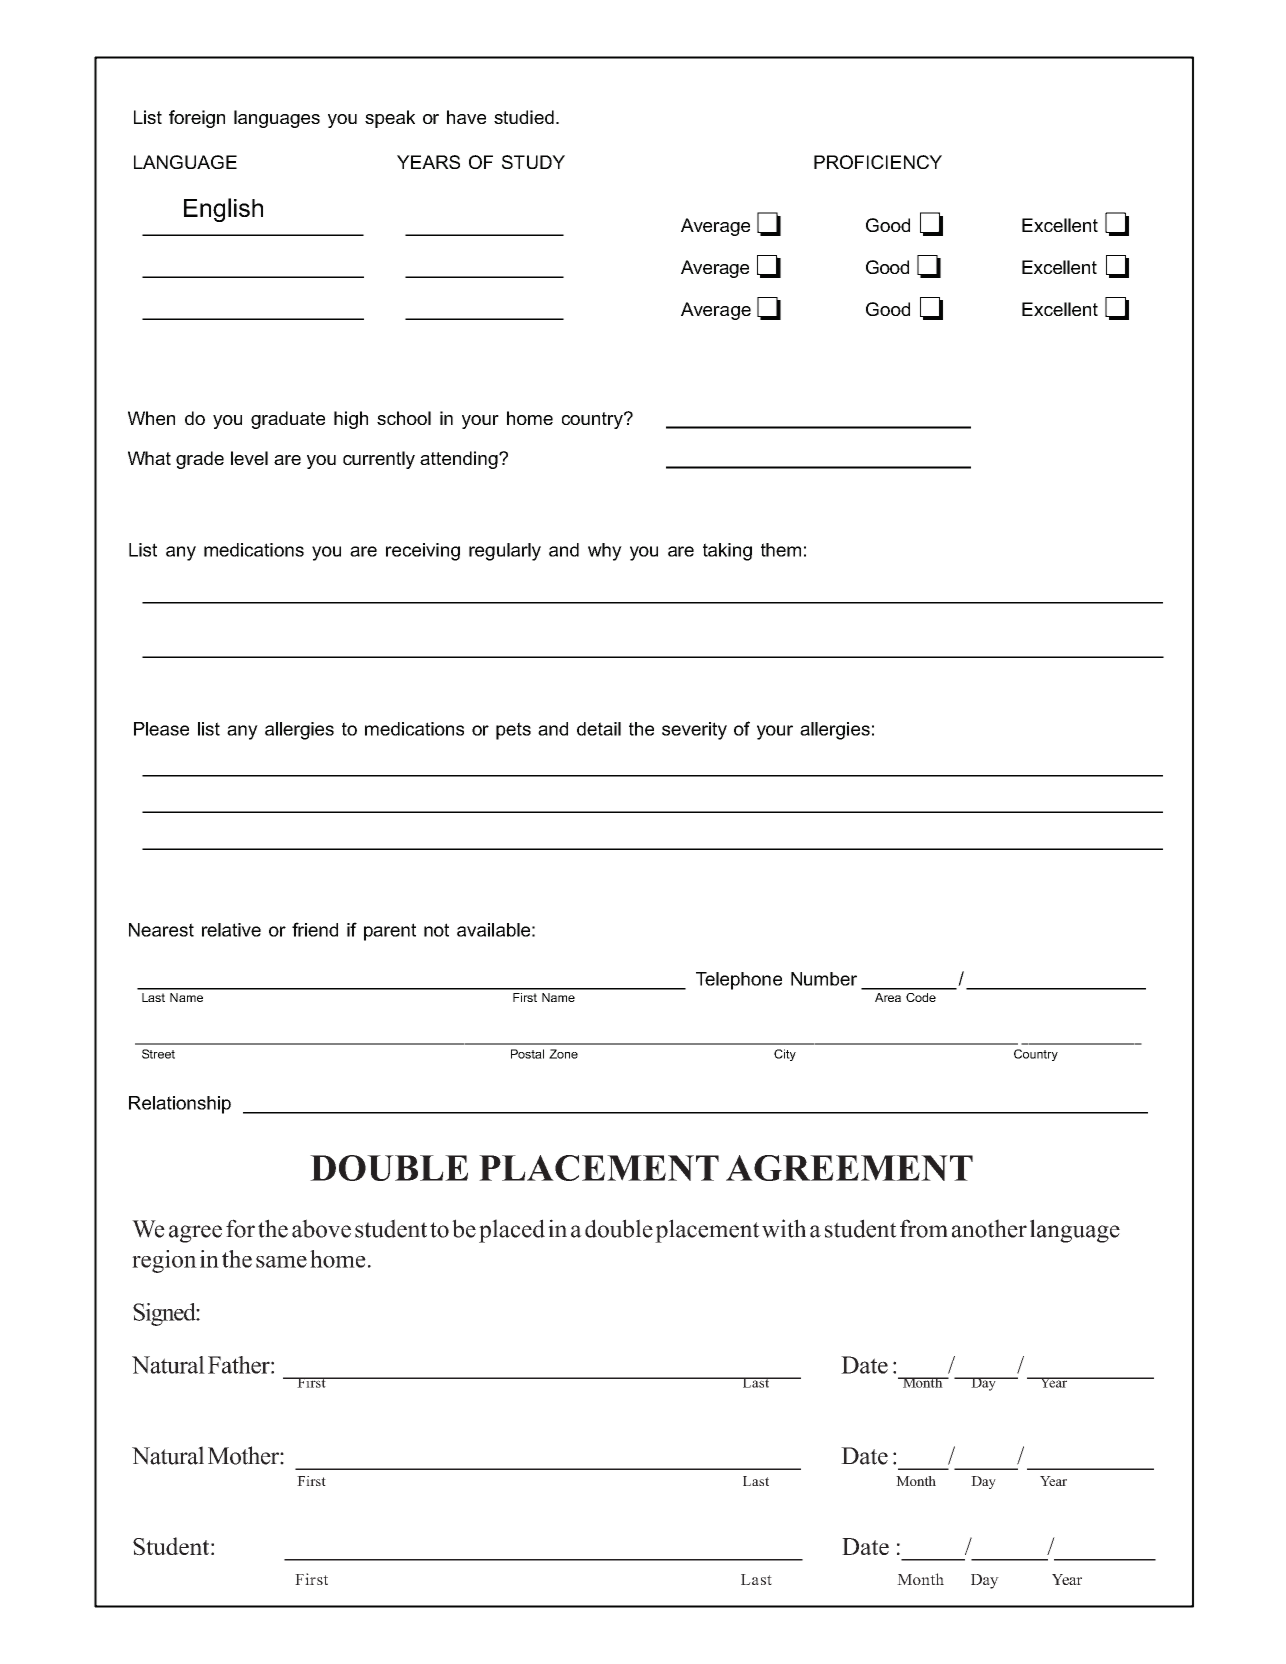 The image size is (1286, 1664). Describe the element at coordinates (533, 162) in the screenshot. I see `STUDY` at that location.
